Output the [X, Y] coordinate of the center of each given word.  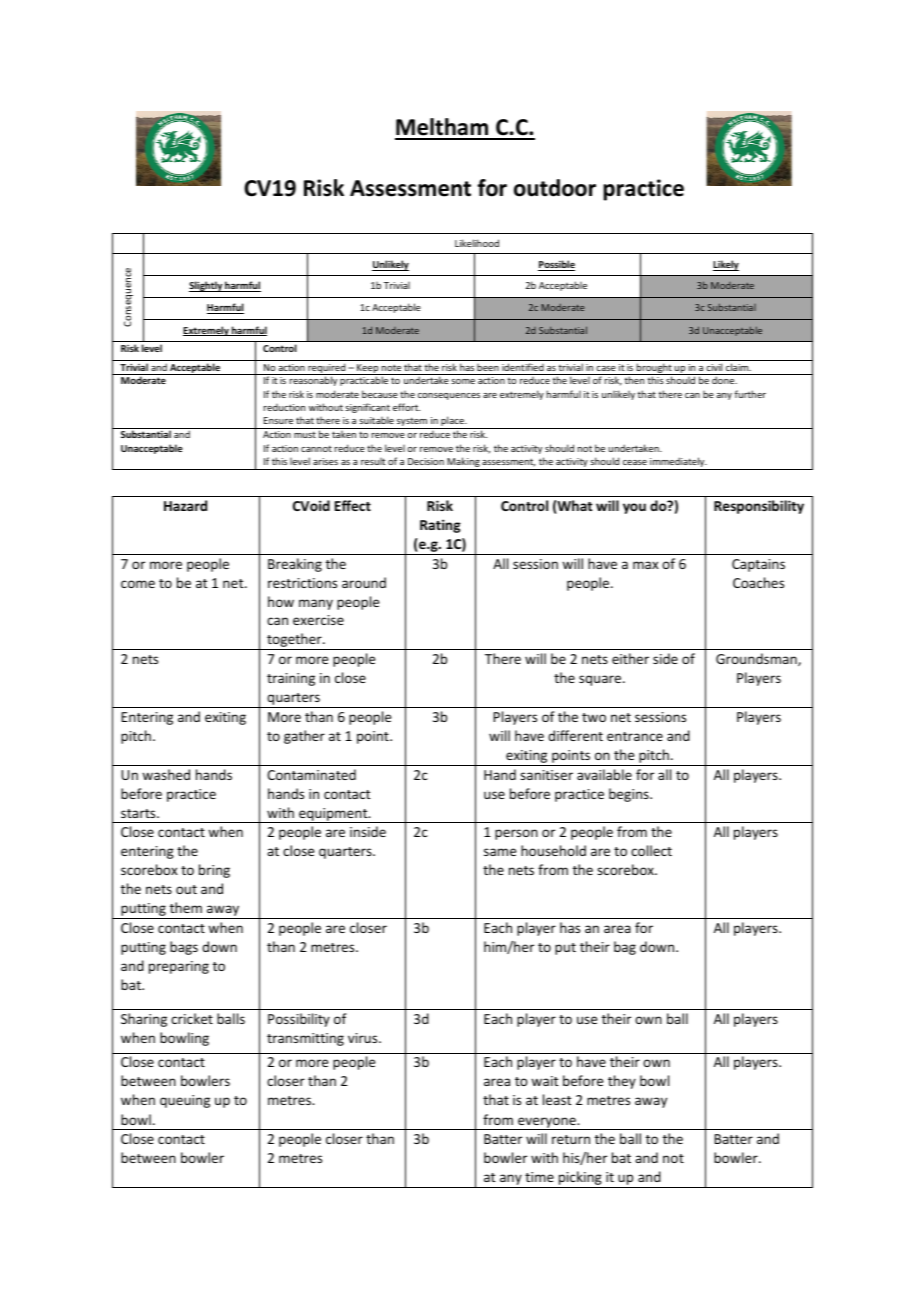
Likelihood [477, 243]
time [539, 1177]
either [630, 658]
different [575, 735]
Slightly [206, 286]
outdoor [555, 188]
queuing [185, 1101]
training [291, 679]
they [622, 1082]
